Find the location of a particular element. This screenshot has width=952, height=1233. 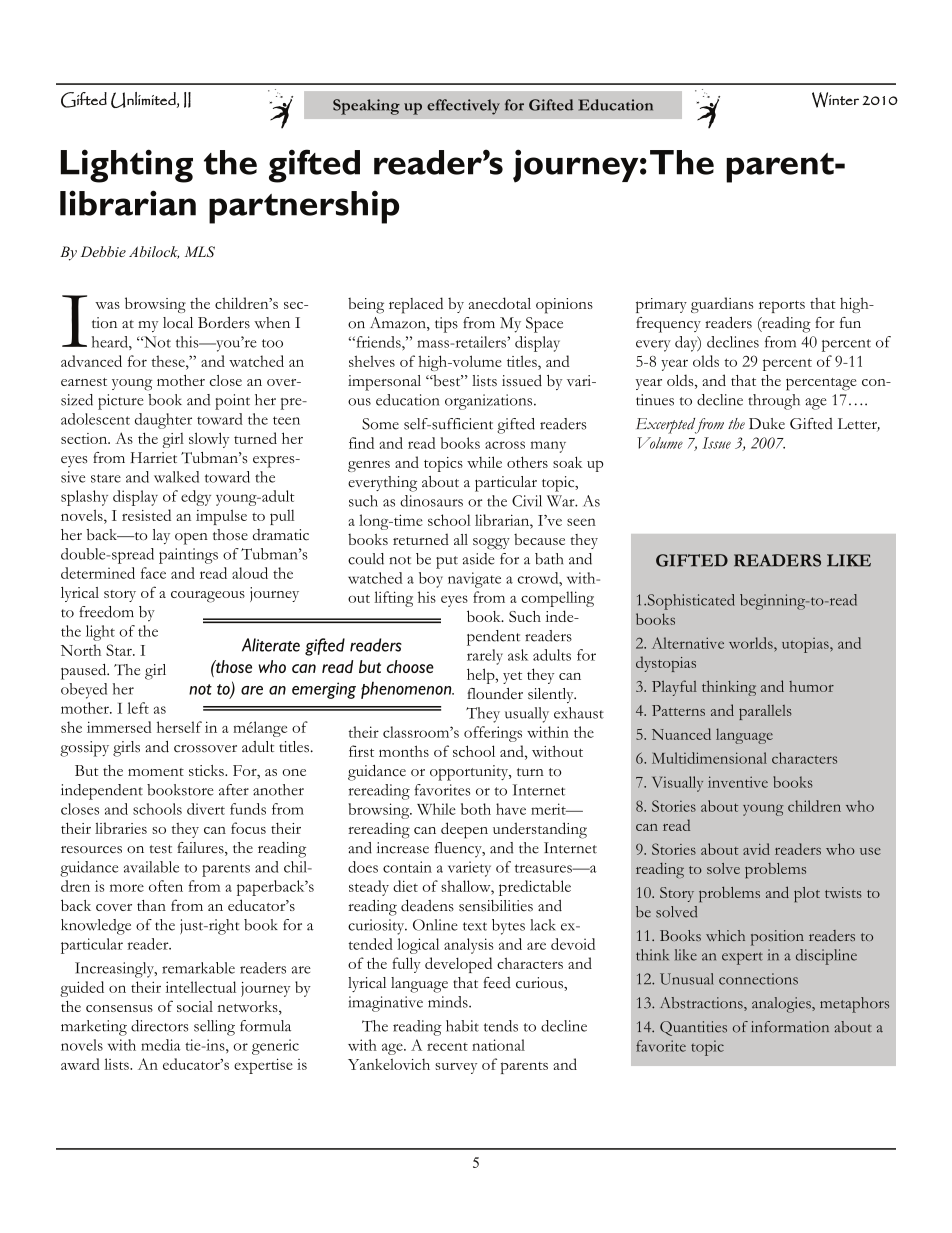

effectively is located at coordinates (463, 107).
